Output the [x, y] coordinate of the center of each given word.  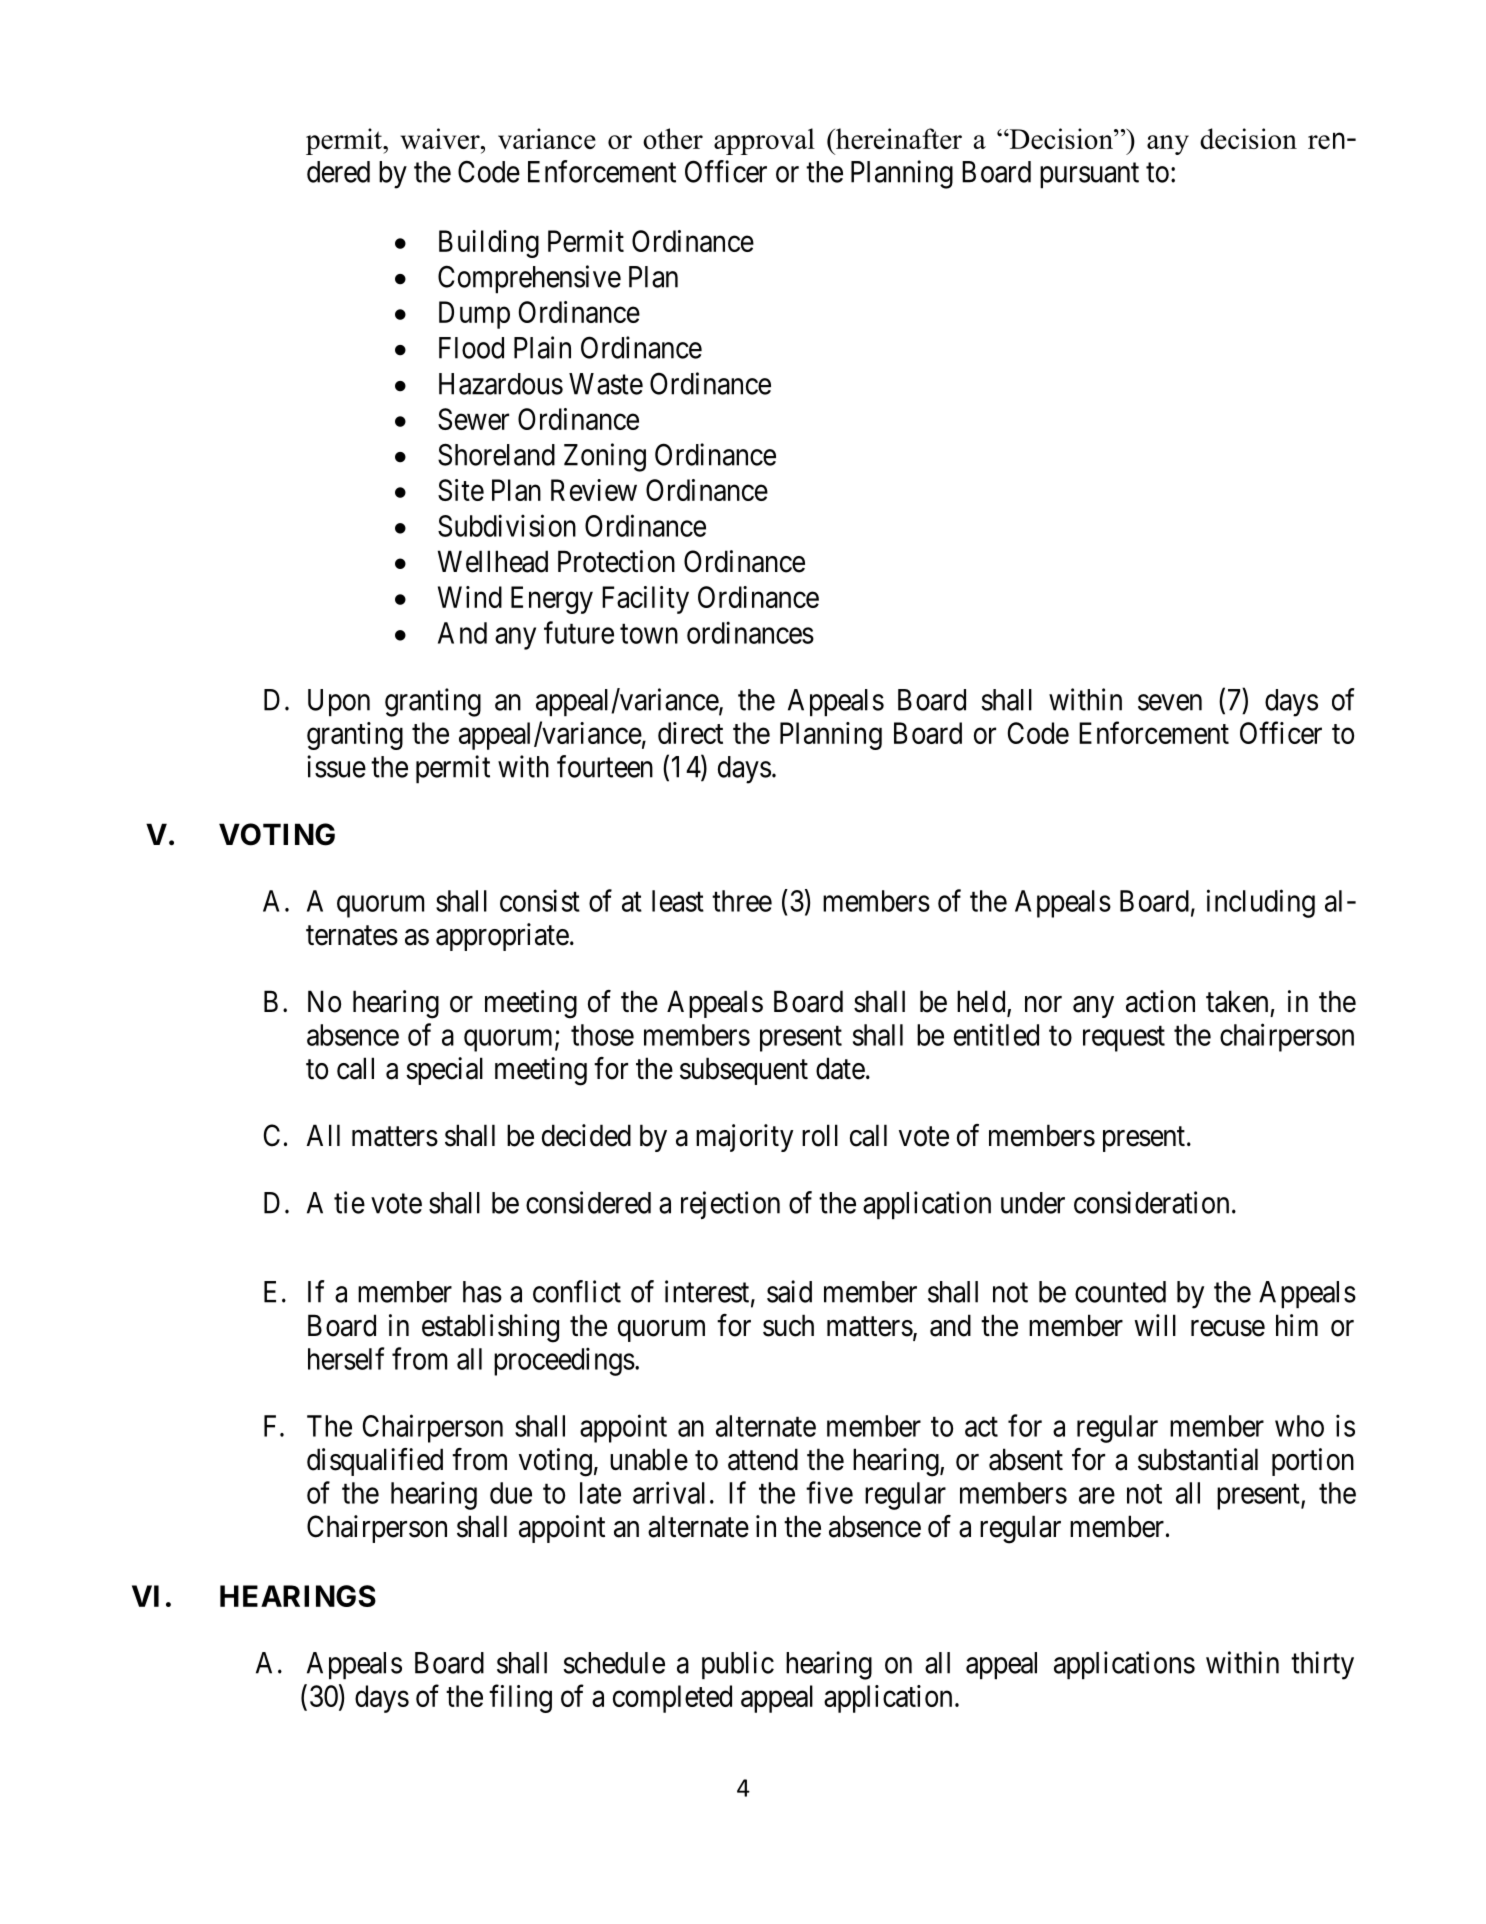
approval [764, 141]
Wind [470, 597]
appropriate [502, 937]
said [789, 1291]
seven [1170, 702]
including [1261, 903]
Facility [645, 600]
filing [520, 1698]
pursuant [1089, 176]
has [482, 1292]
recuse [1228, 1328]
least [678, 901]
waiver [441, 138]
